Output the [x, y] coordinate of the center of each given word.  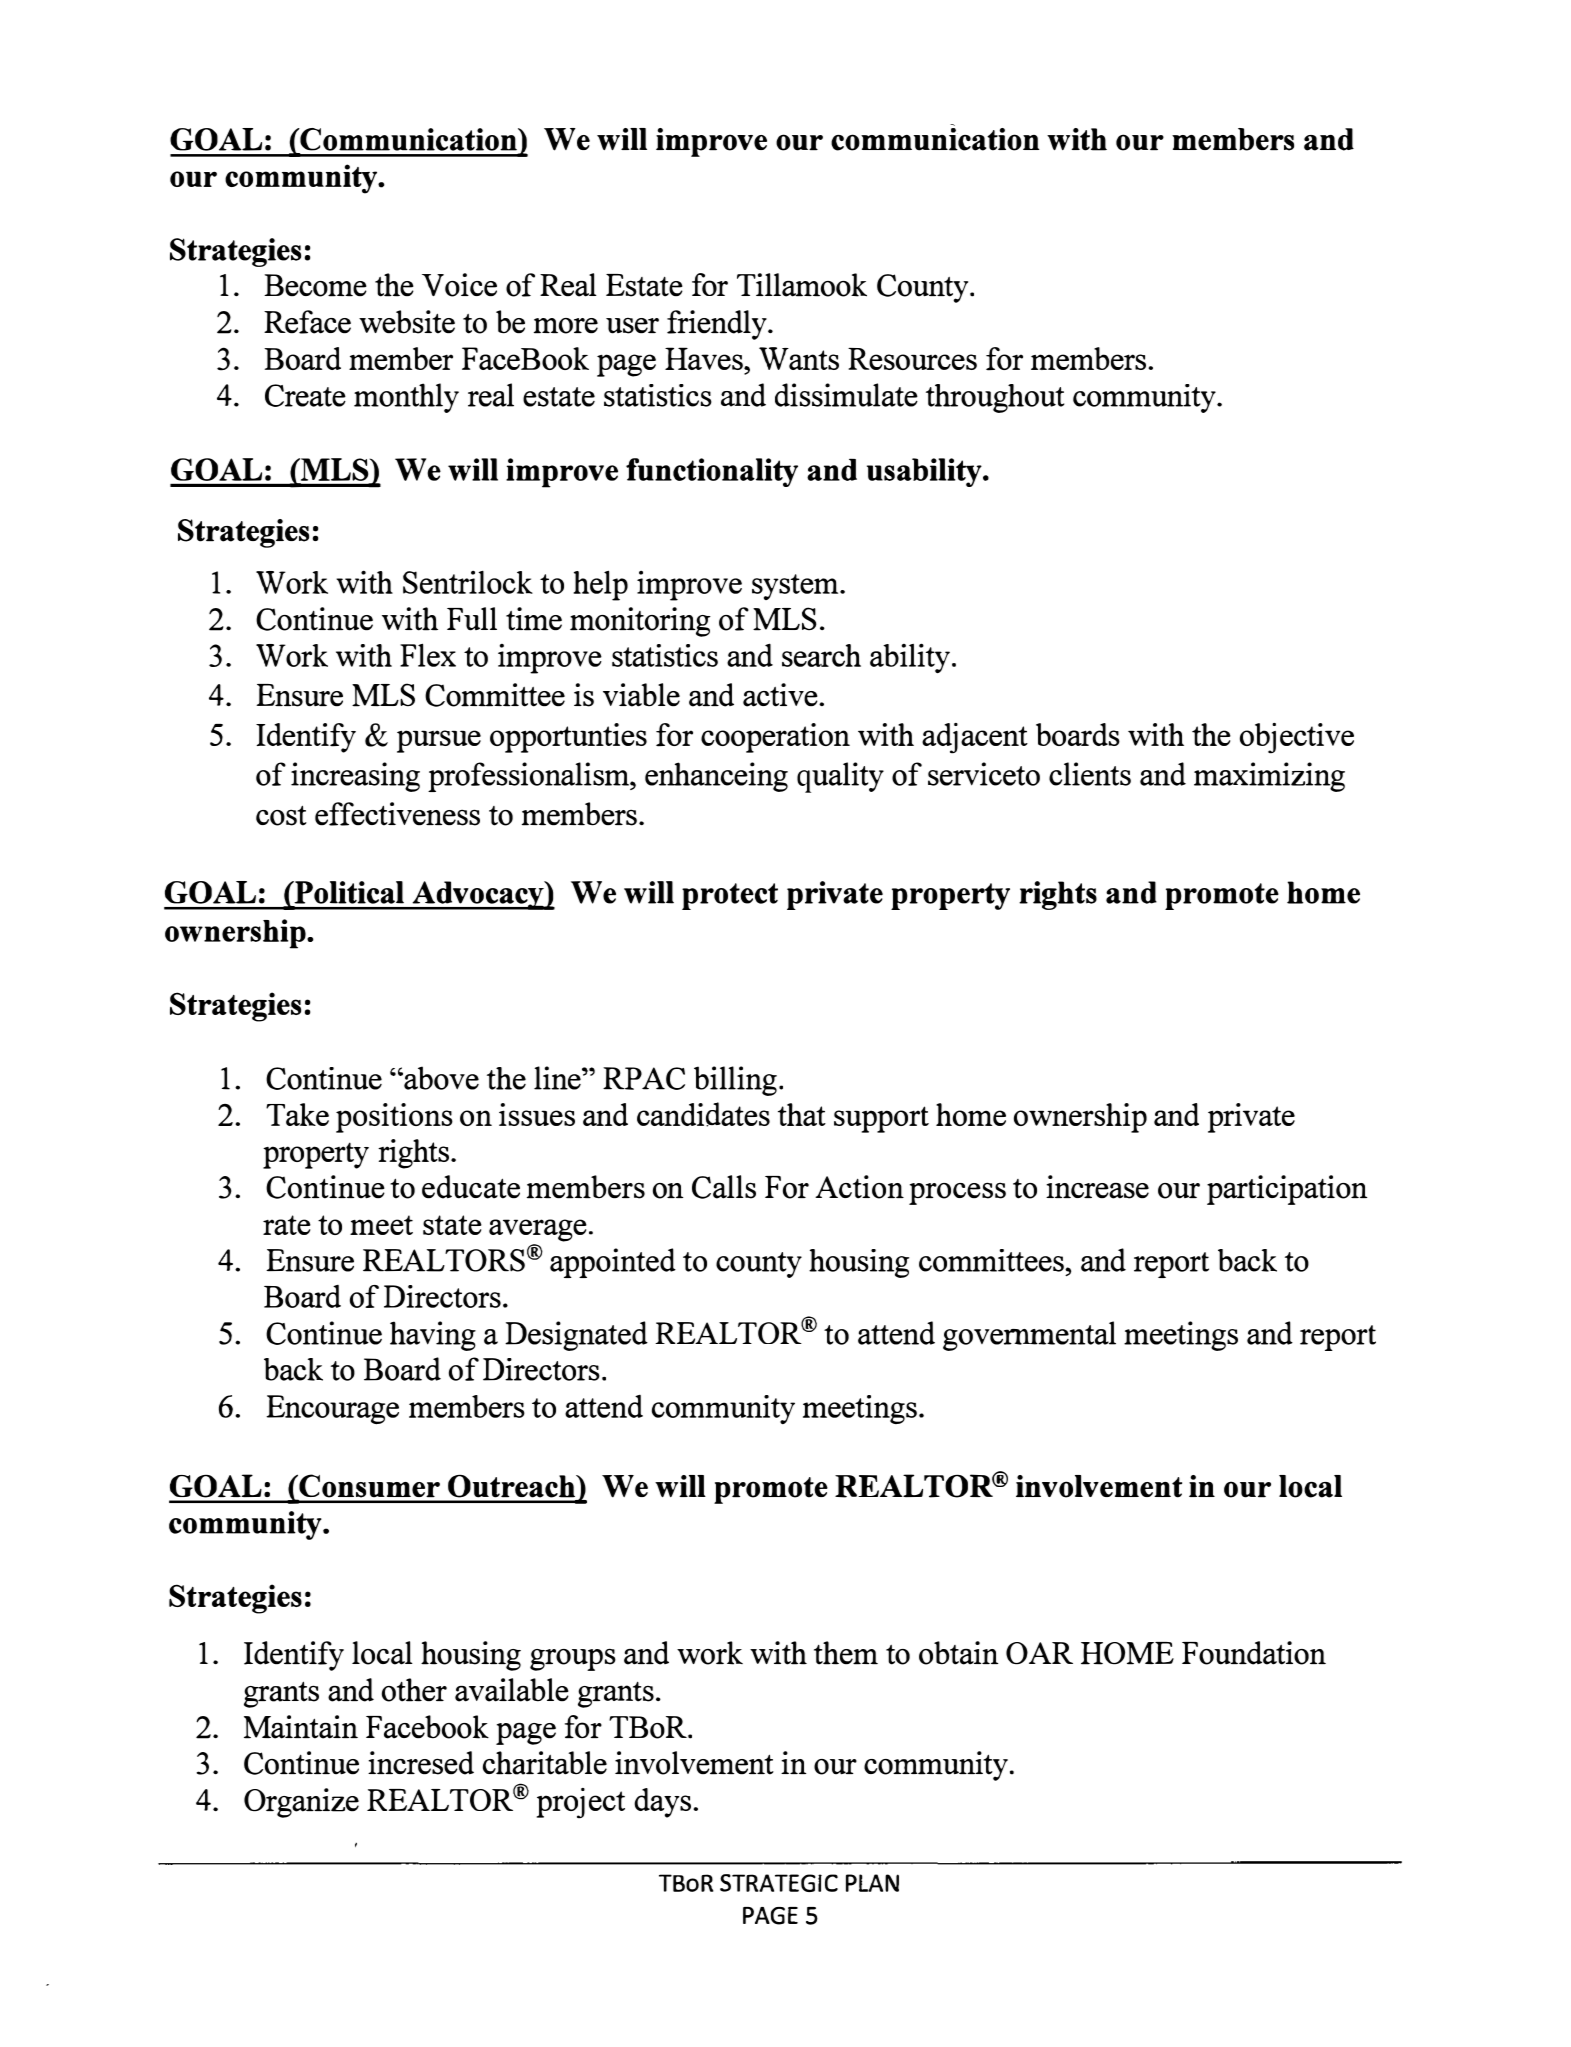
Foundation [1254, 1653]
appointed [613, 1263]
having [433, 1336]
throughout [995, 398]
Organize [301, 1803]
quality [840, 777]
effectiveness [397, 814]
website [407, 322]
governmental [1029, 1336]
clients [1090, 774]
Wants [799, 358]
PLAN [872, 1883]
